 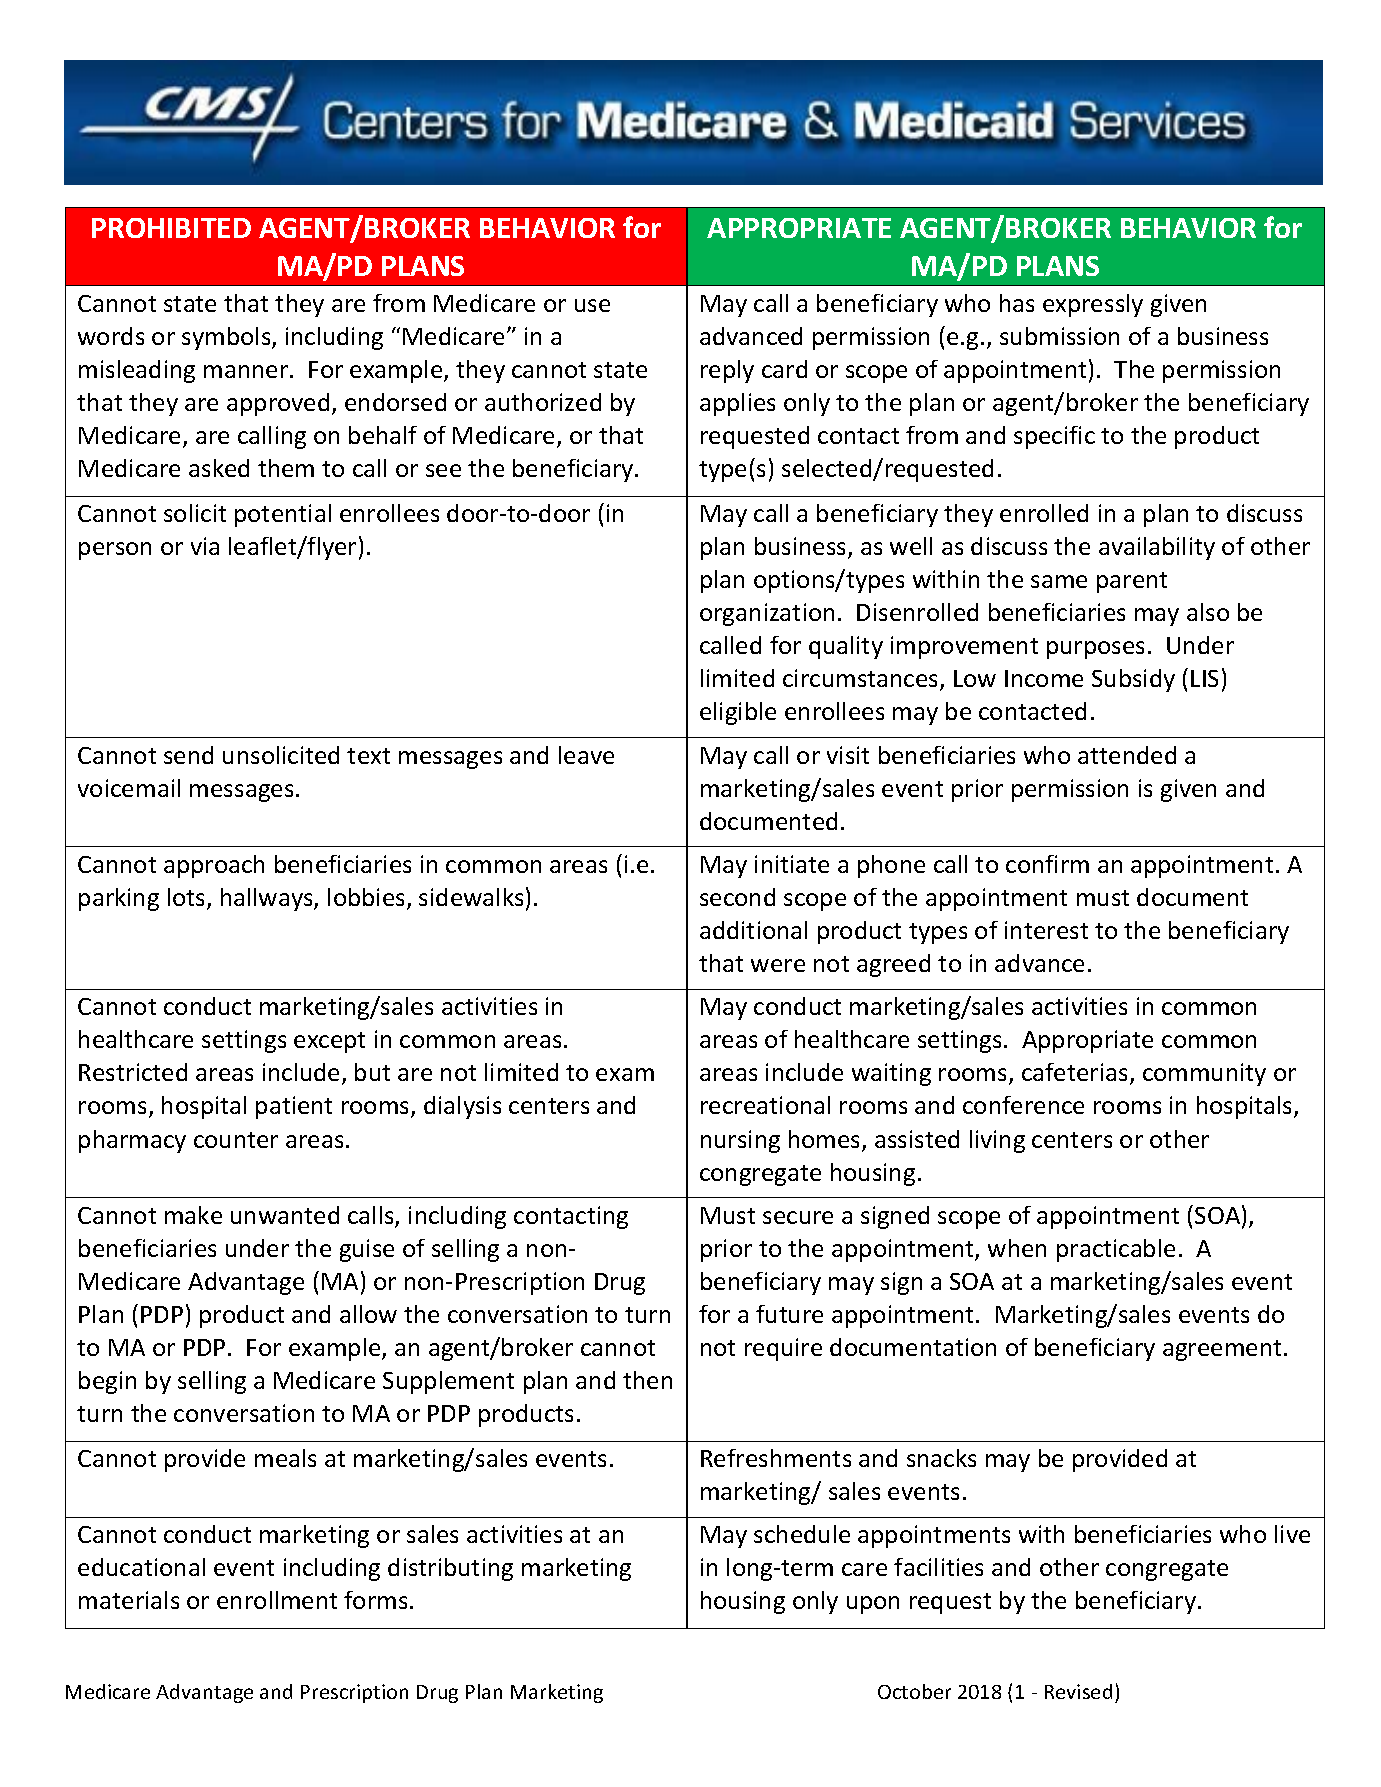 What do you see at coordinates (1046, 930) in the screenshot?
I see `interest` at bounding box center [1046, 930].
